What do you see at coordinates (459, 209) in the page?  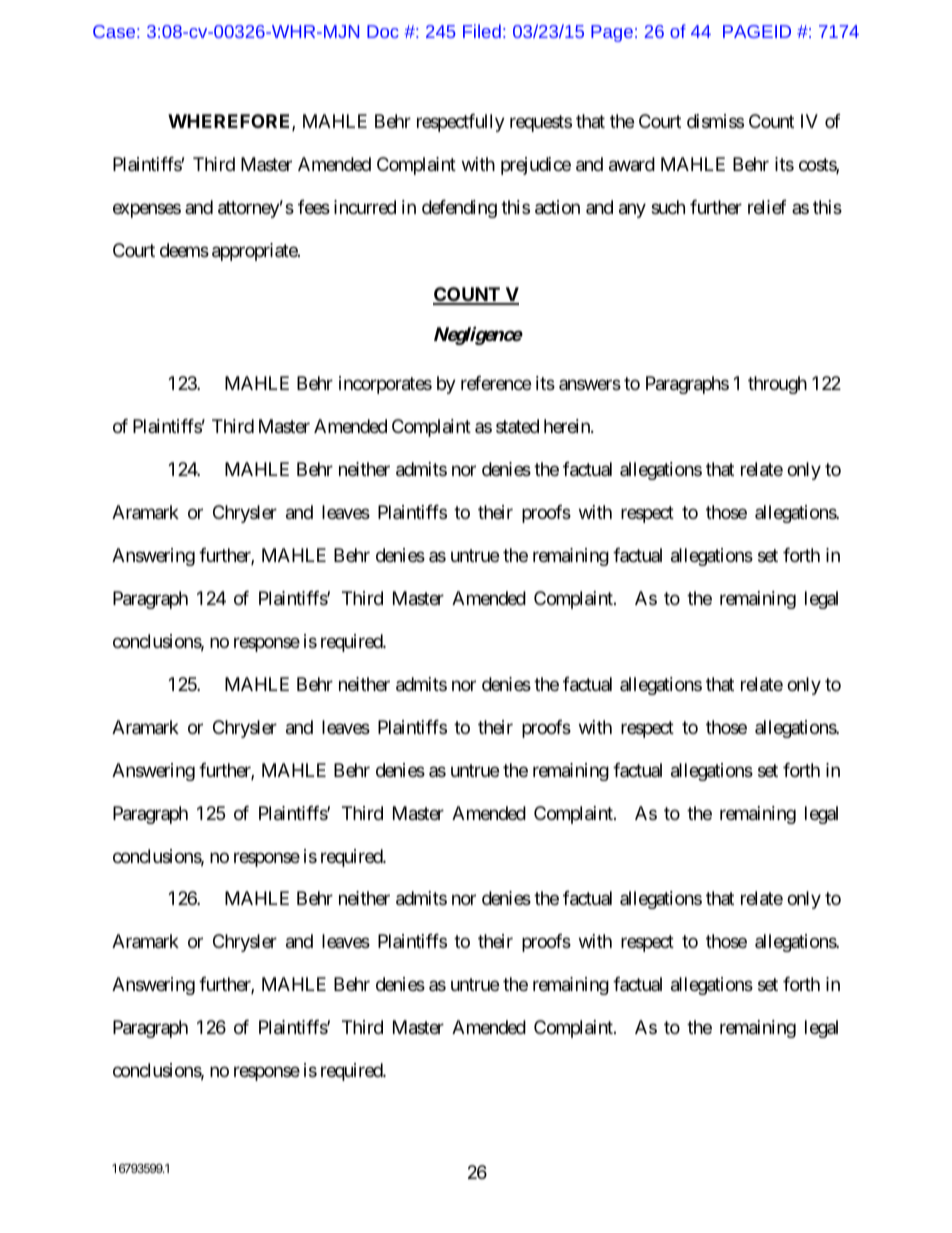 I see `defending` at bounding box center [459, 209].
